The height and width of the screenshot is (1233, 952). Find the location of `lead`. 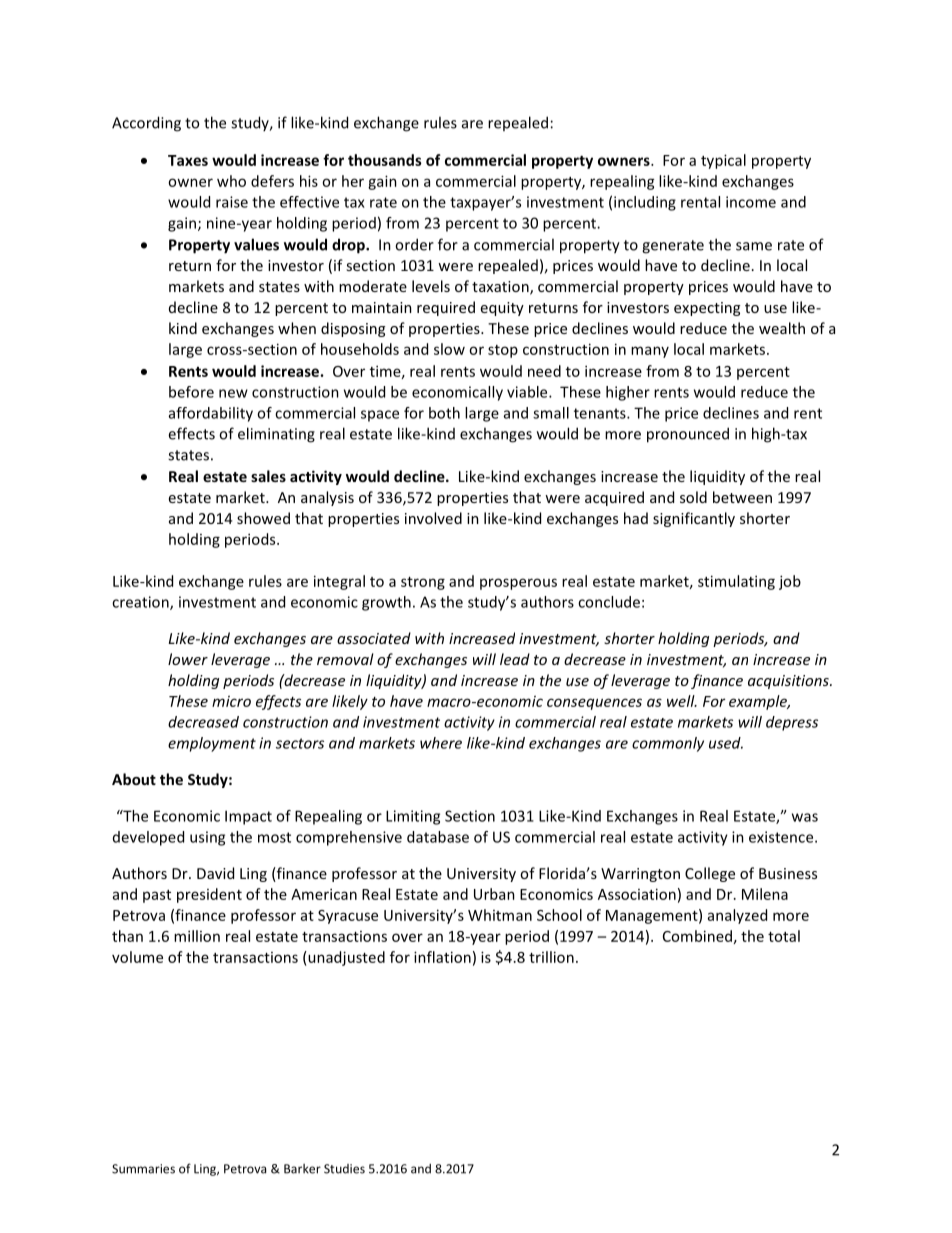

lead is located at coordinates (515, 659).
